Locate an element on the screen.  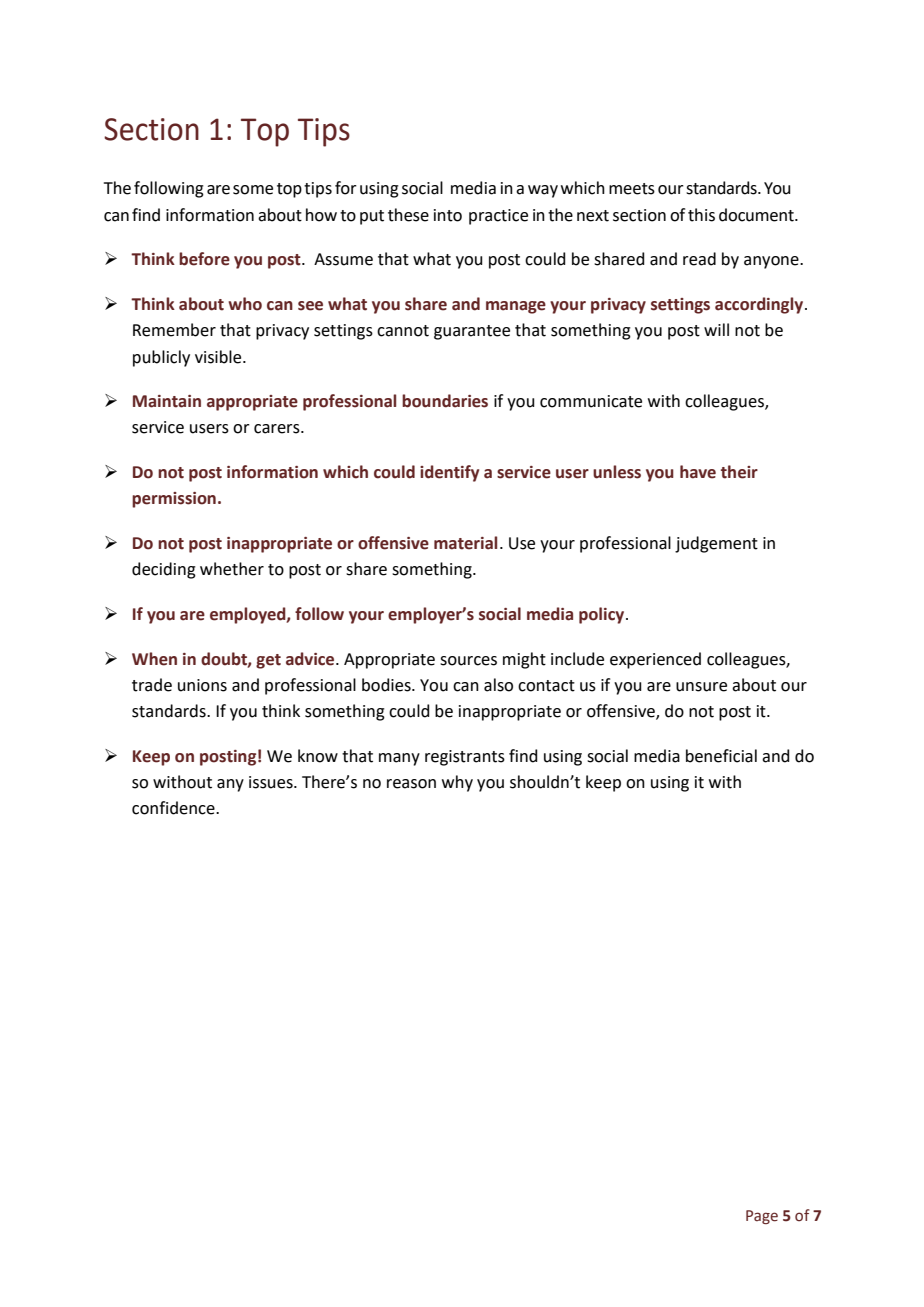
into is located at coordinates (448, 215).
